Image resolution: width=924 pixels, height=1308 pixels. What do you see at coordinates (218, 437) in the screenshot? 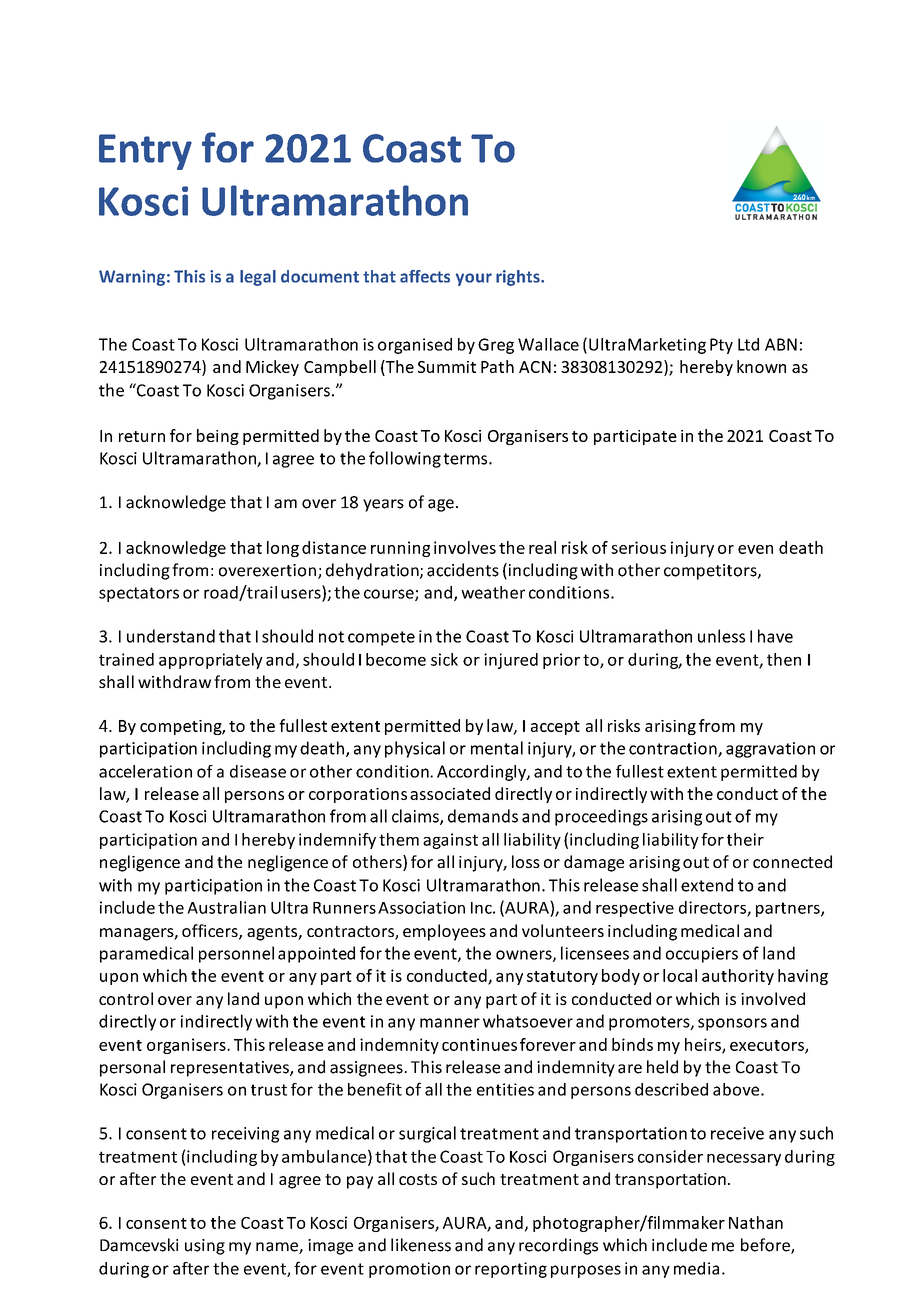
I see `being` at bounding box center [218, 437].
